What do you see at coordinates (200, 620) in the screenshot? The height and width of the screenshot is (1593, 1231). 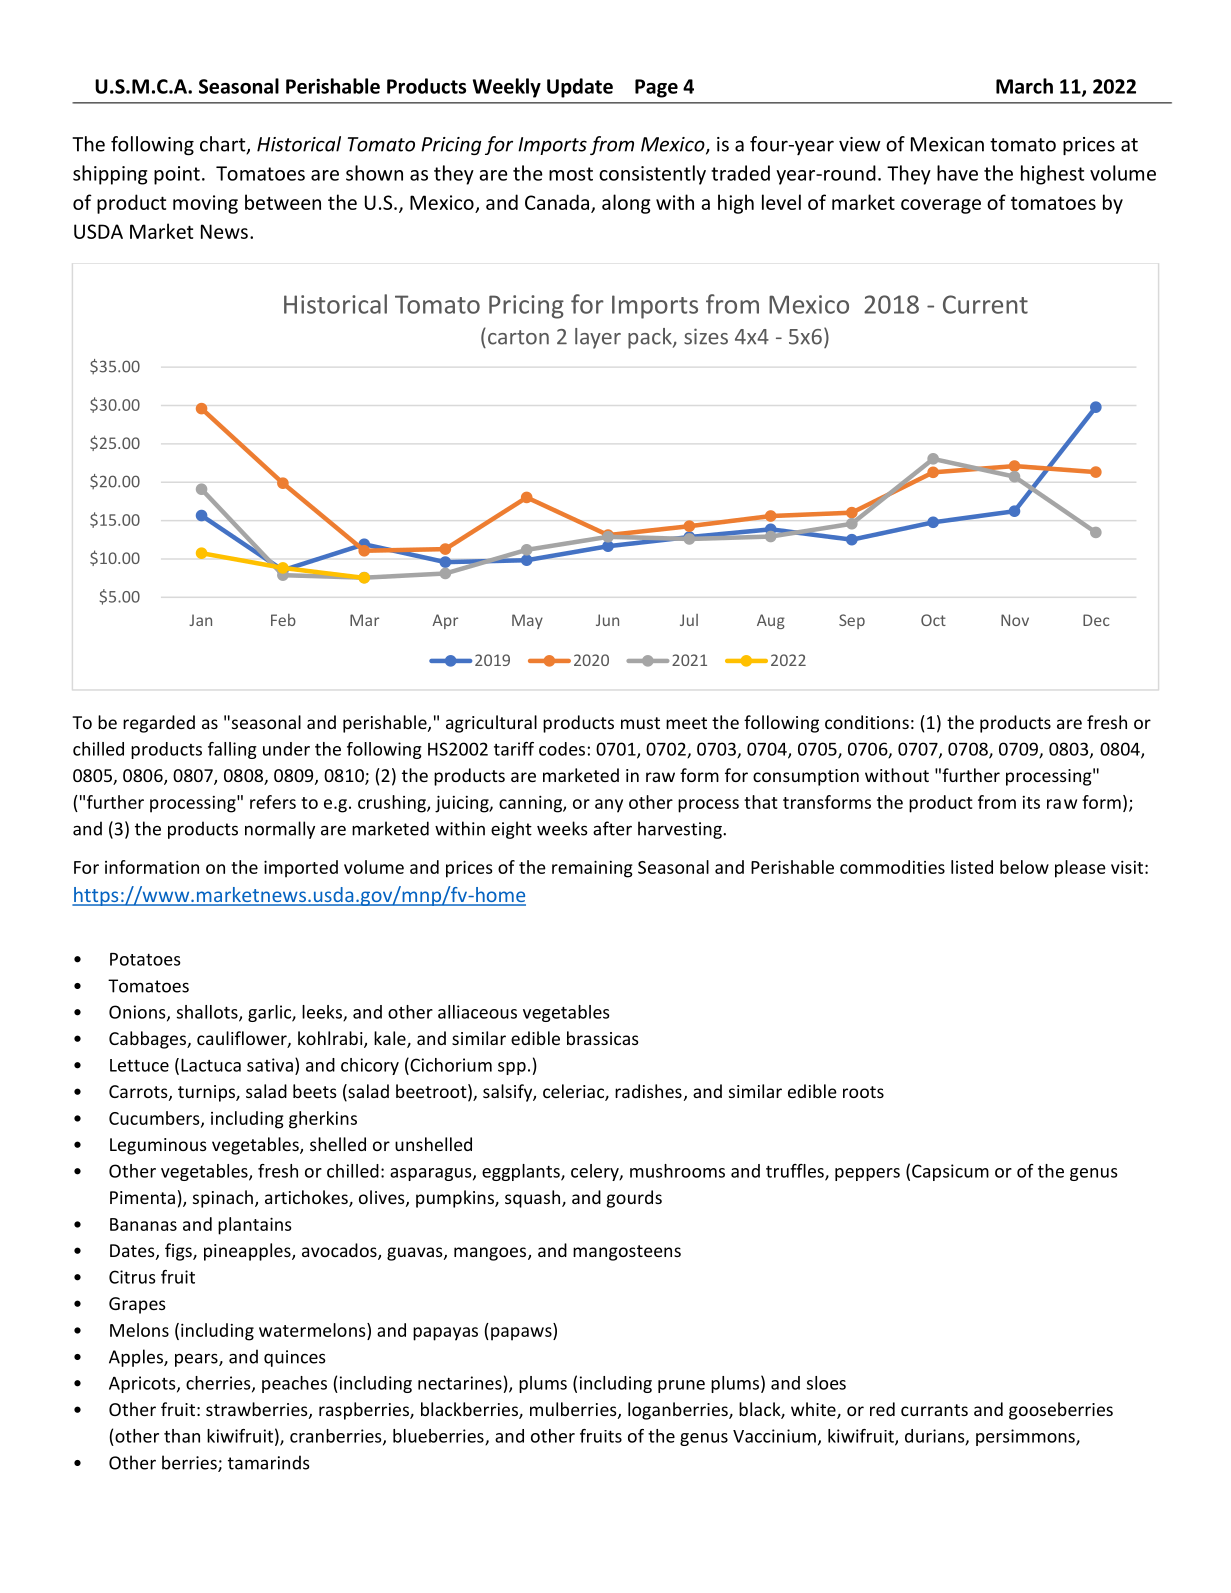 I see `Jan` at bounding box center [200, 620].
